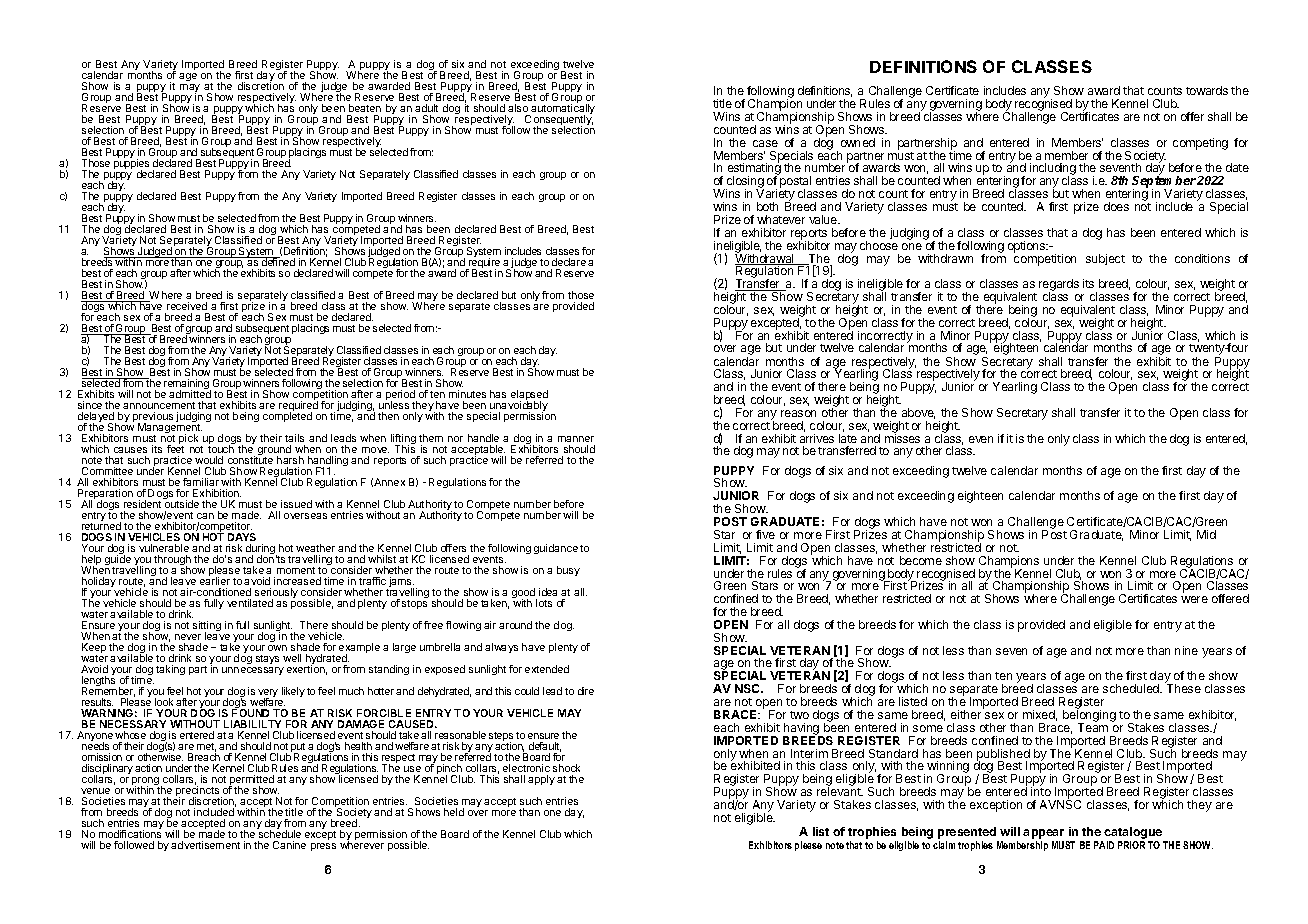 The image size is (1308, 924). Describe the element at coordinates (209, 460) in the screenshot. I see `would` at that location.
